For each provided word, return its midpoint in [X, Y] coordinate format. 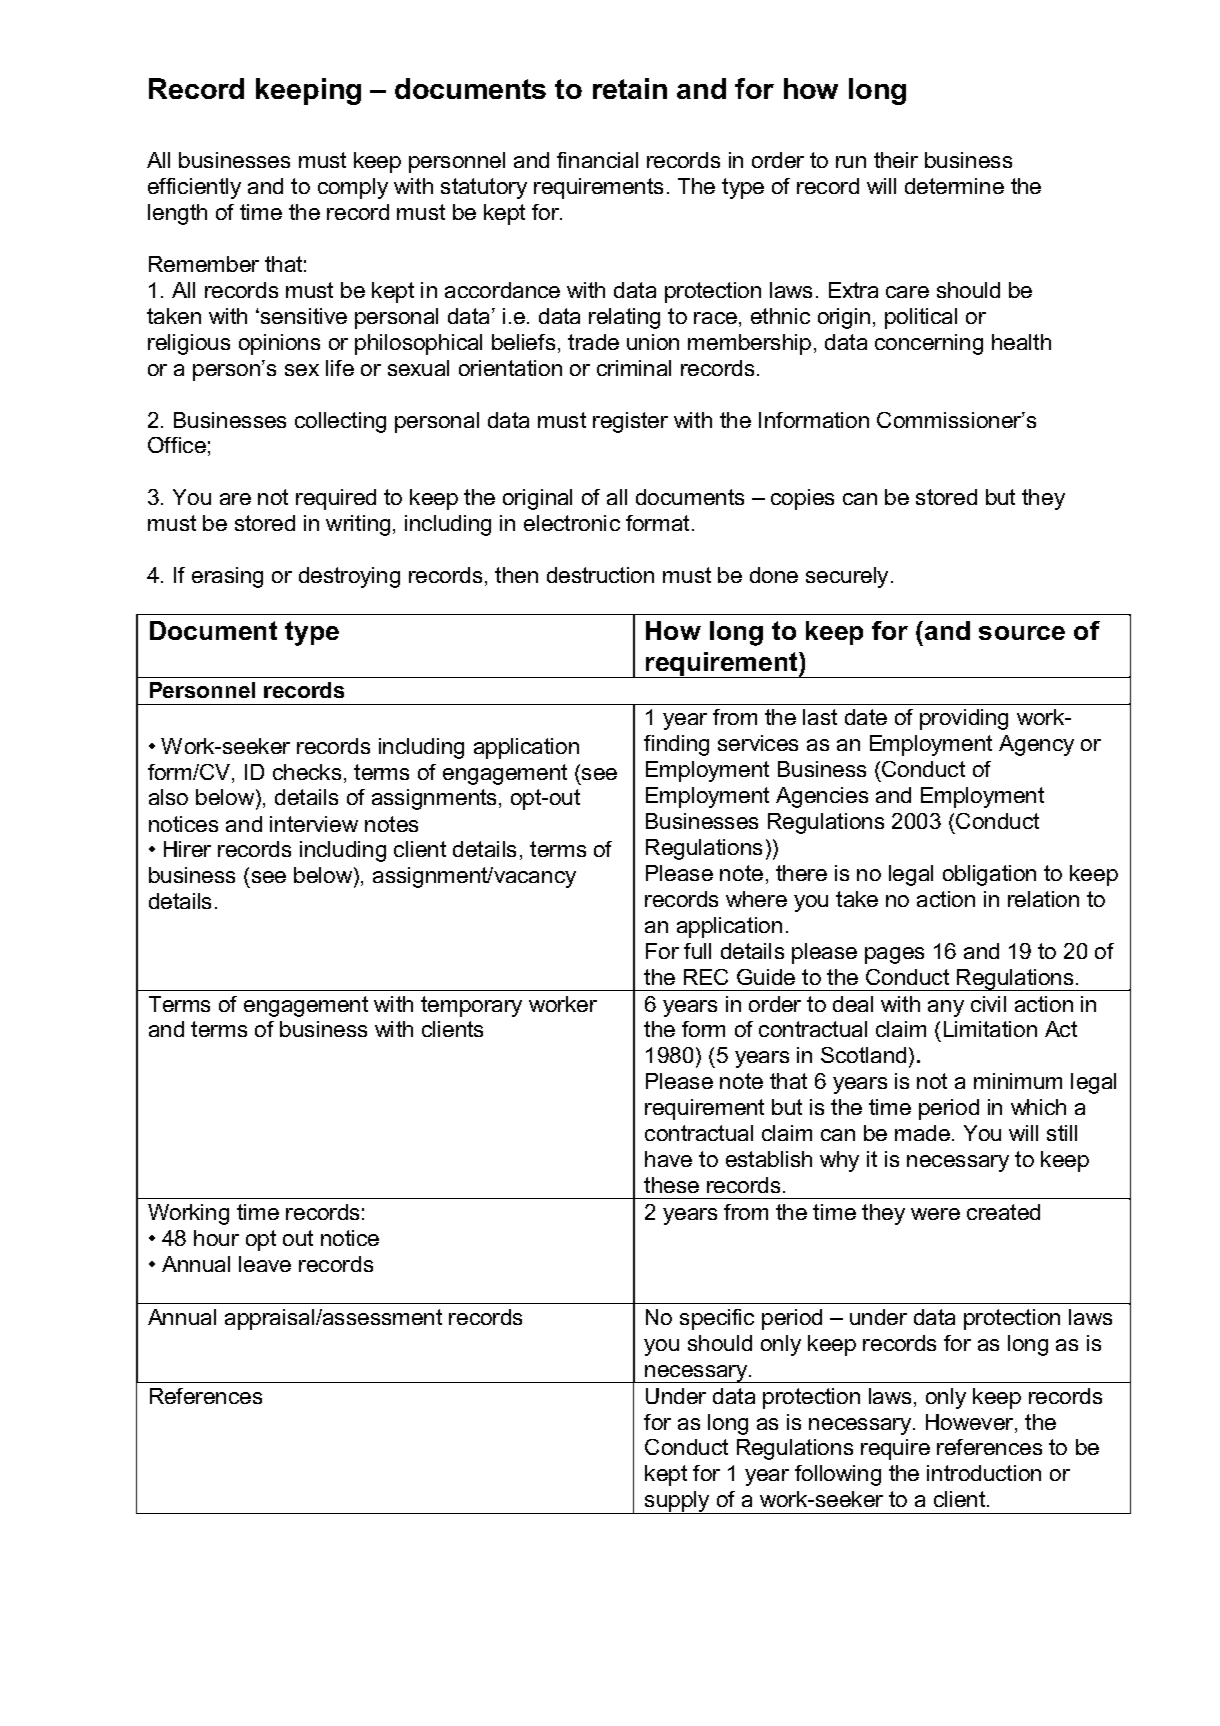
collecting [340, 422]
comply [353, 188]
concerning [929, 344]
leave [265, 1264]
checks [307, 772]
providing [964, 719]
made [922, 1133]
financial [597, 160]
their [896, 160]
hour [216, 1238]
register [630, 422]
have [668, 1159]
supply [677, 1502]
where [756, 899]
